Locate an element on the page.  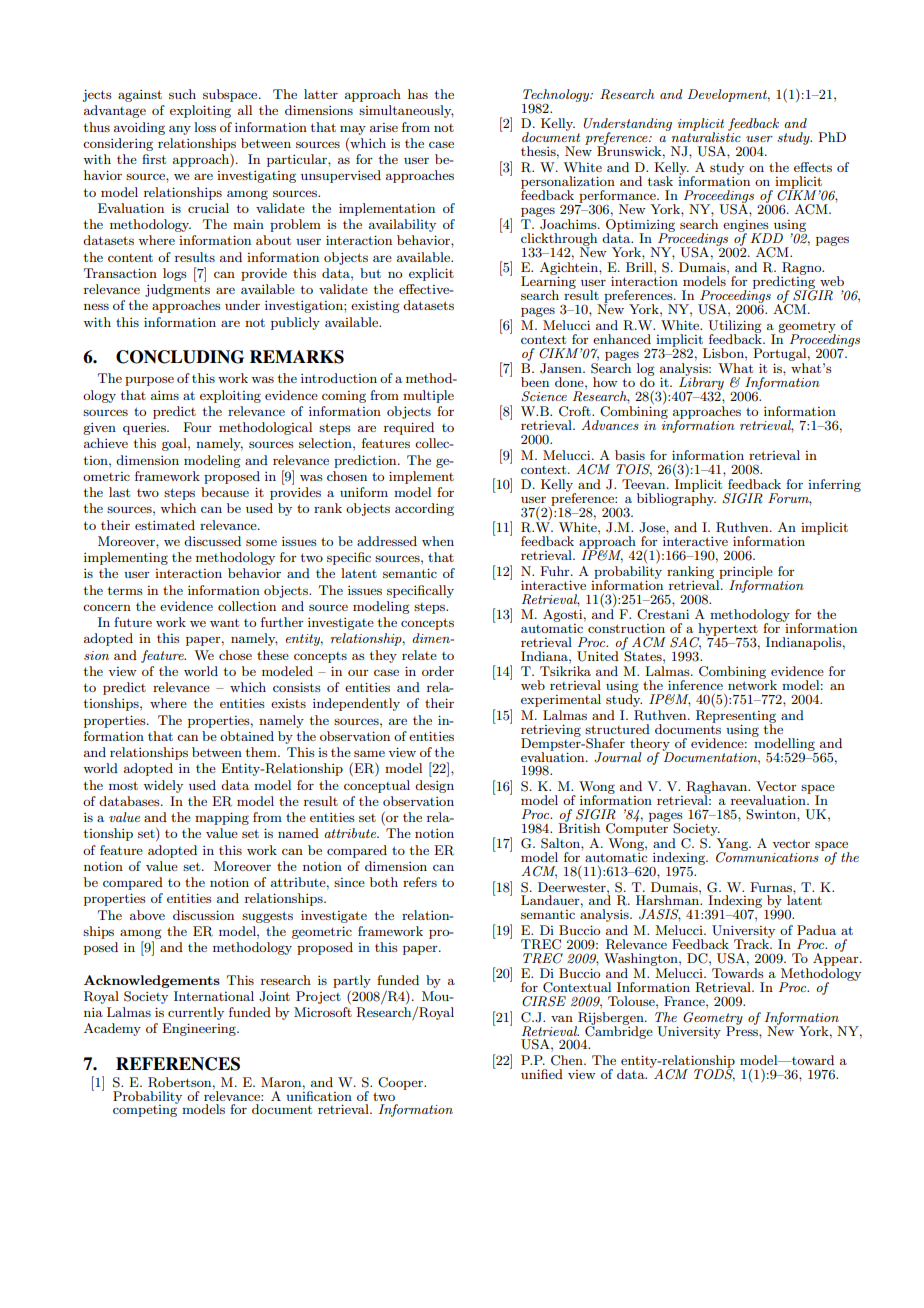
competing is located at coordinates (145, 1110).
